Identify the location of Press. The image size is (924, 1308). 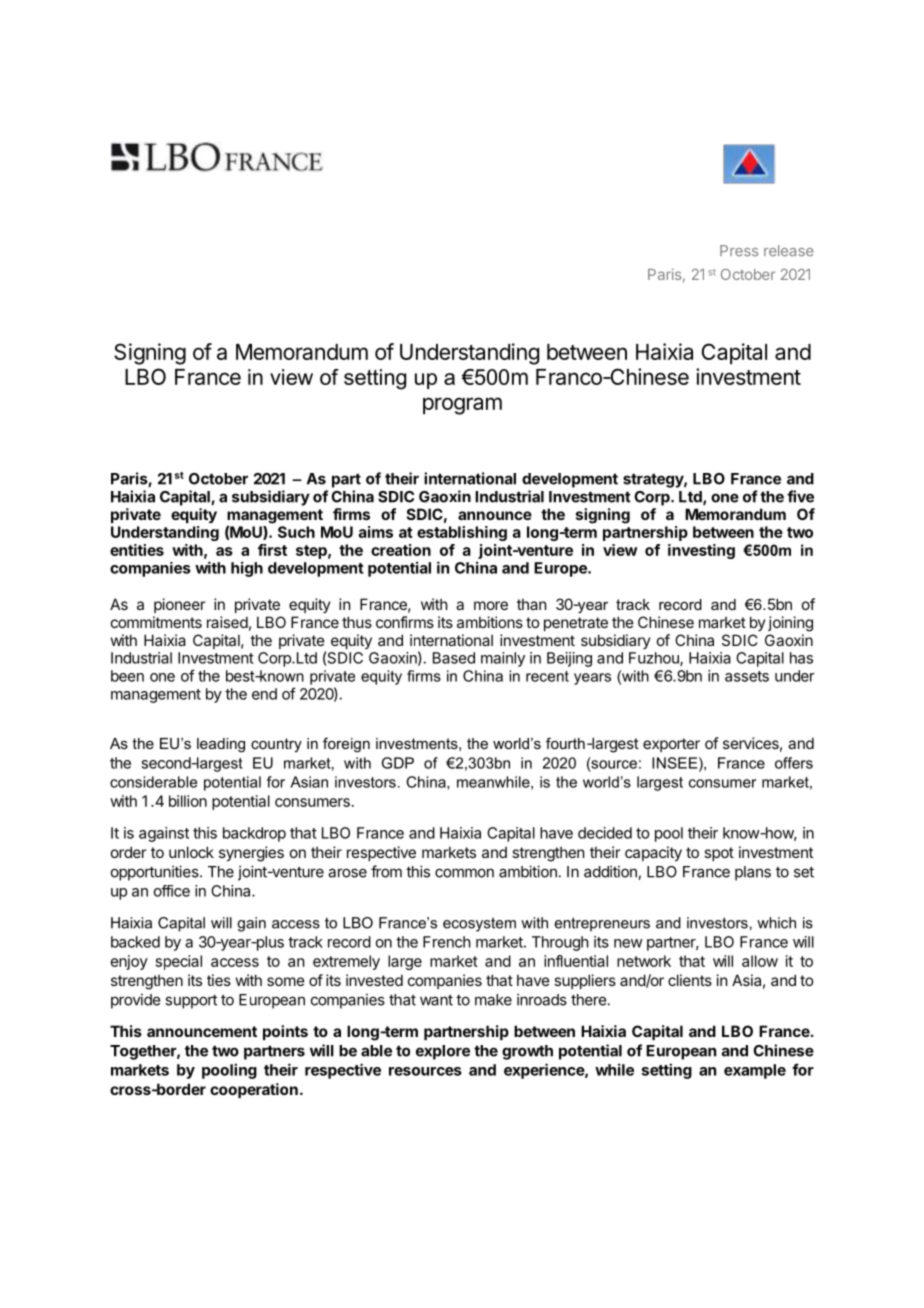
(739, 251).
